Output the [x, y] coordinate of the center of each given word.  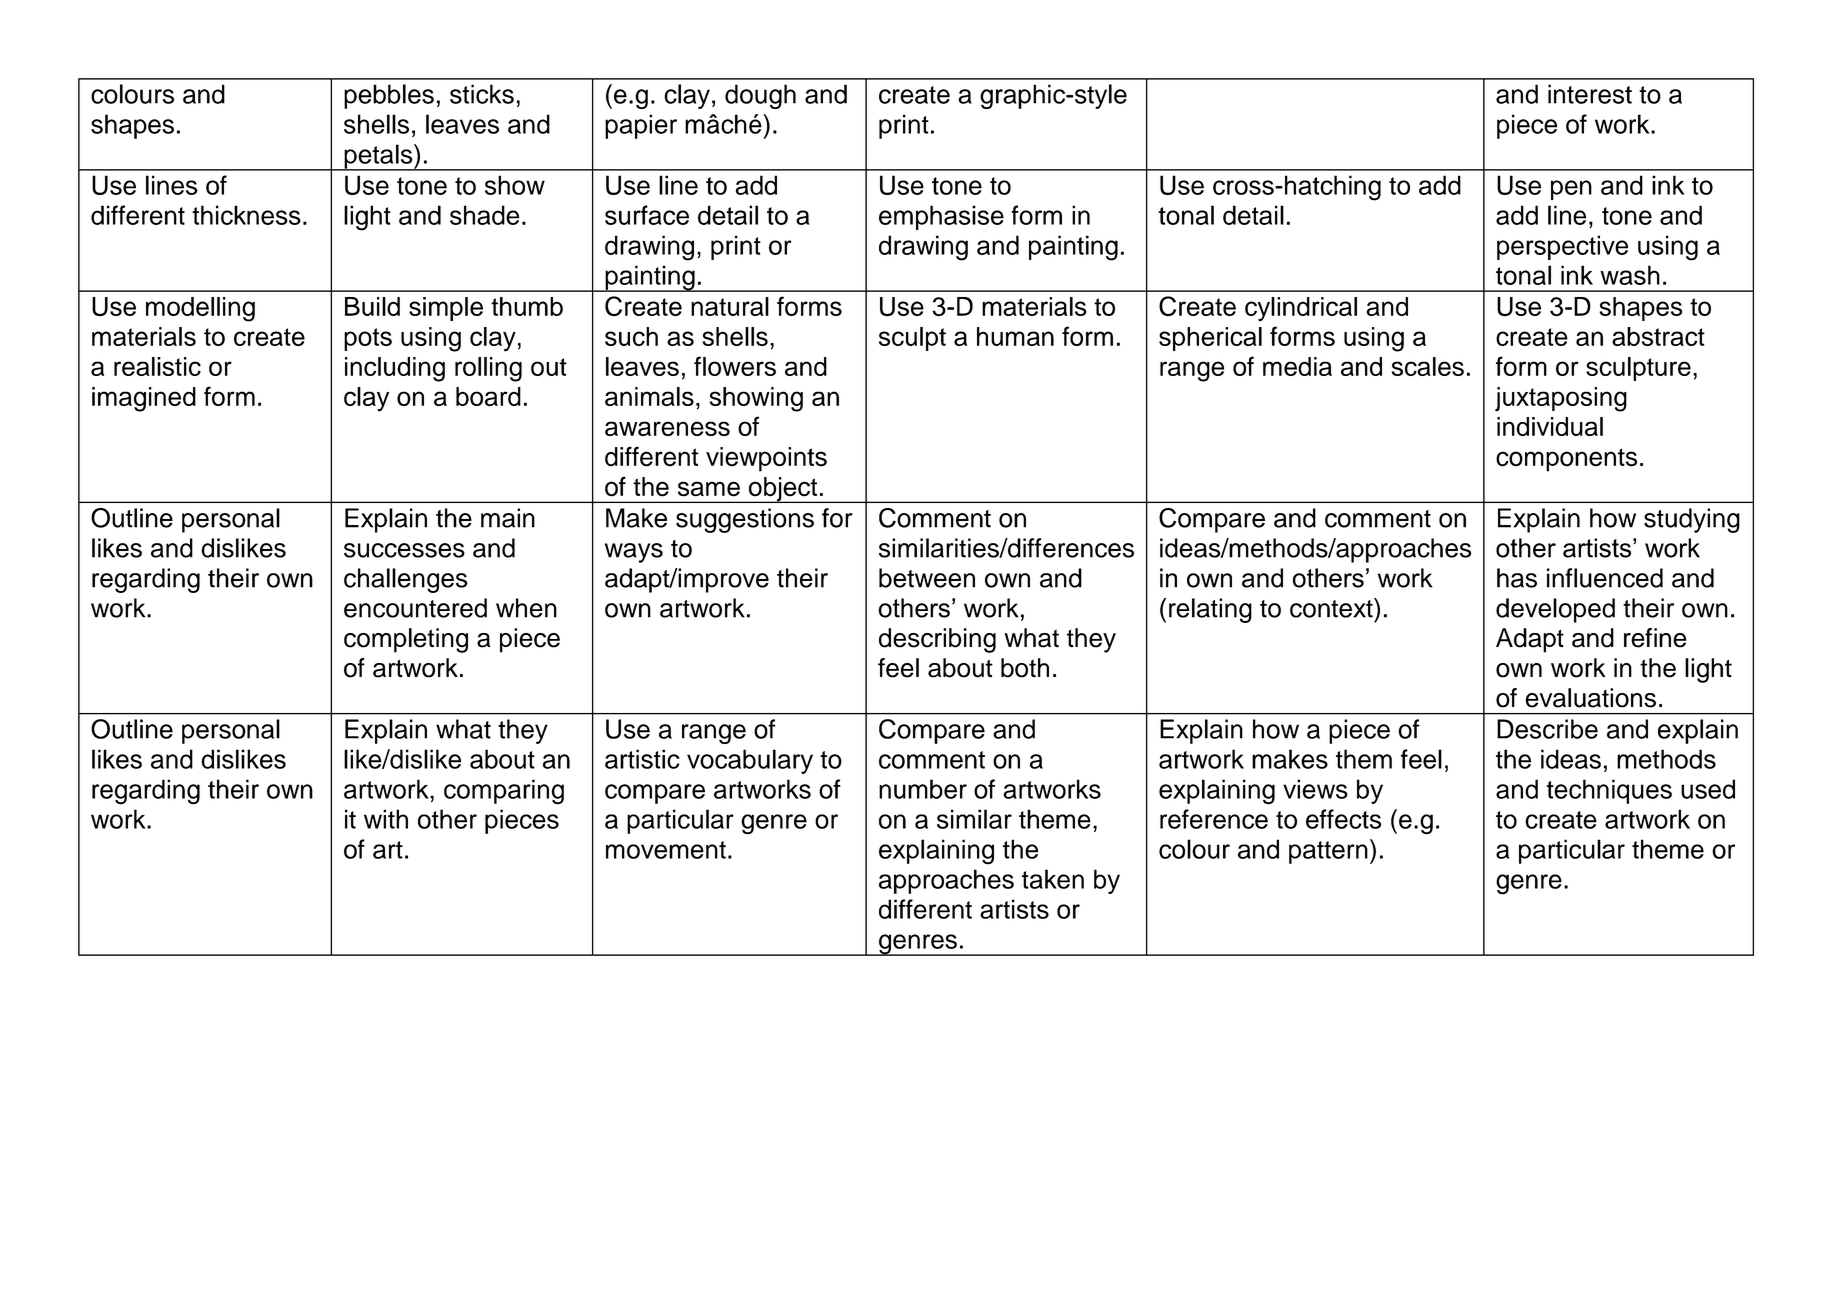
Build [372, 306]
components [1566, 460]
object [783, 490]
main [508, 518]
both [1025, 668]
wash [1630, 275]
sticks [482, 94]
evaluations [1590, 698]
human [1015, 336]
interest [1590, 94]
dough [760, 96]
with [386, 819]
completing [406, 640]
